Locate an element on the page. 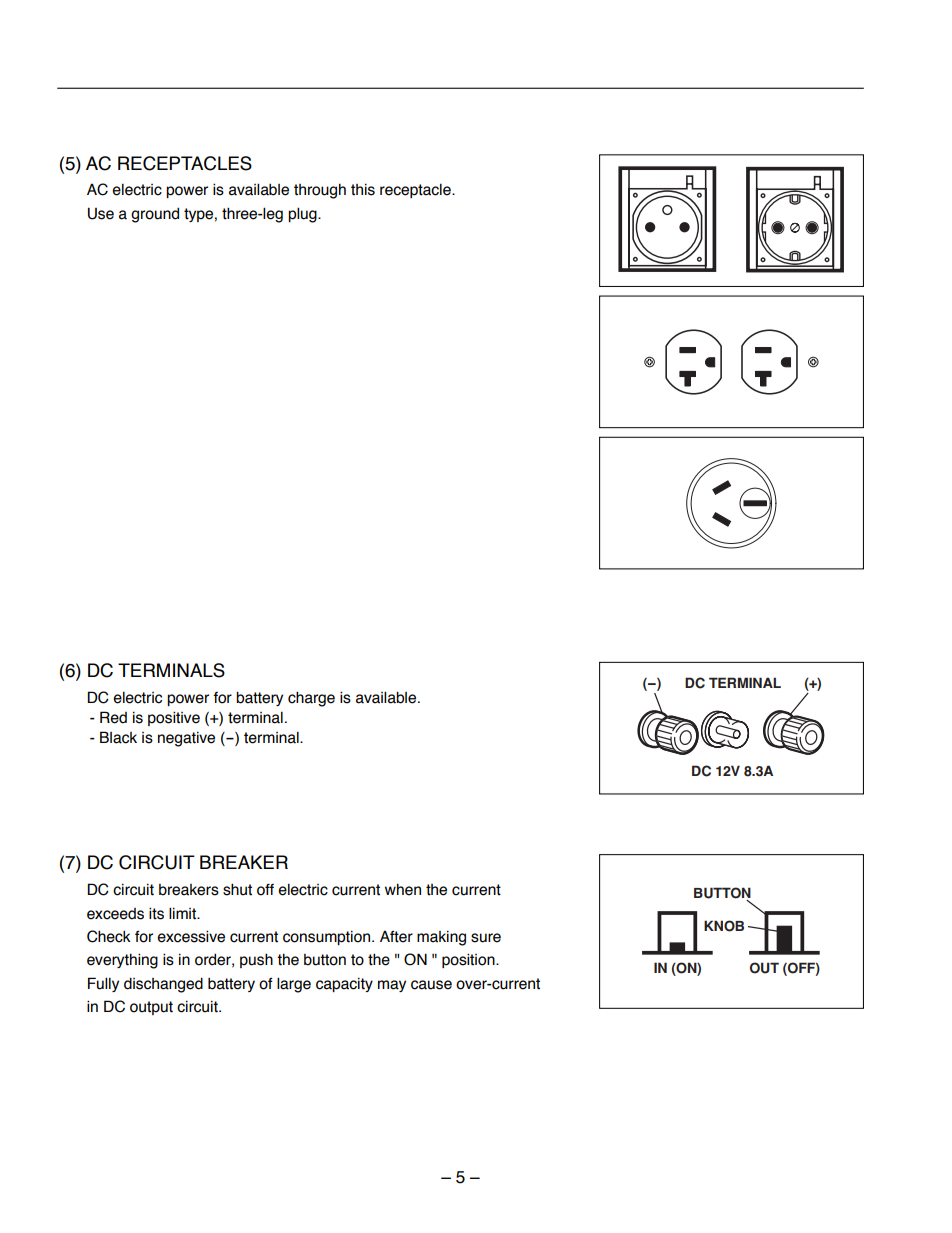  this is located at coordinates (363, 189).
